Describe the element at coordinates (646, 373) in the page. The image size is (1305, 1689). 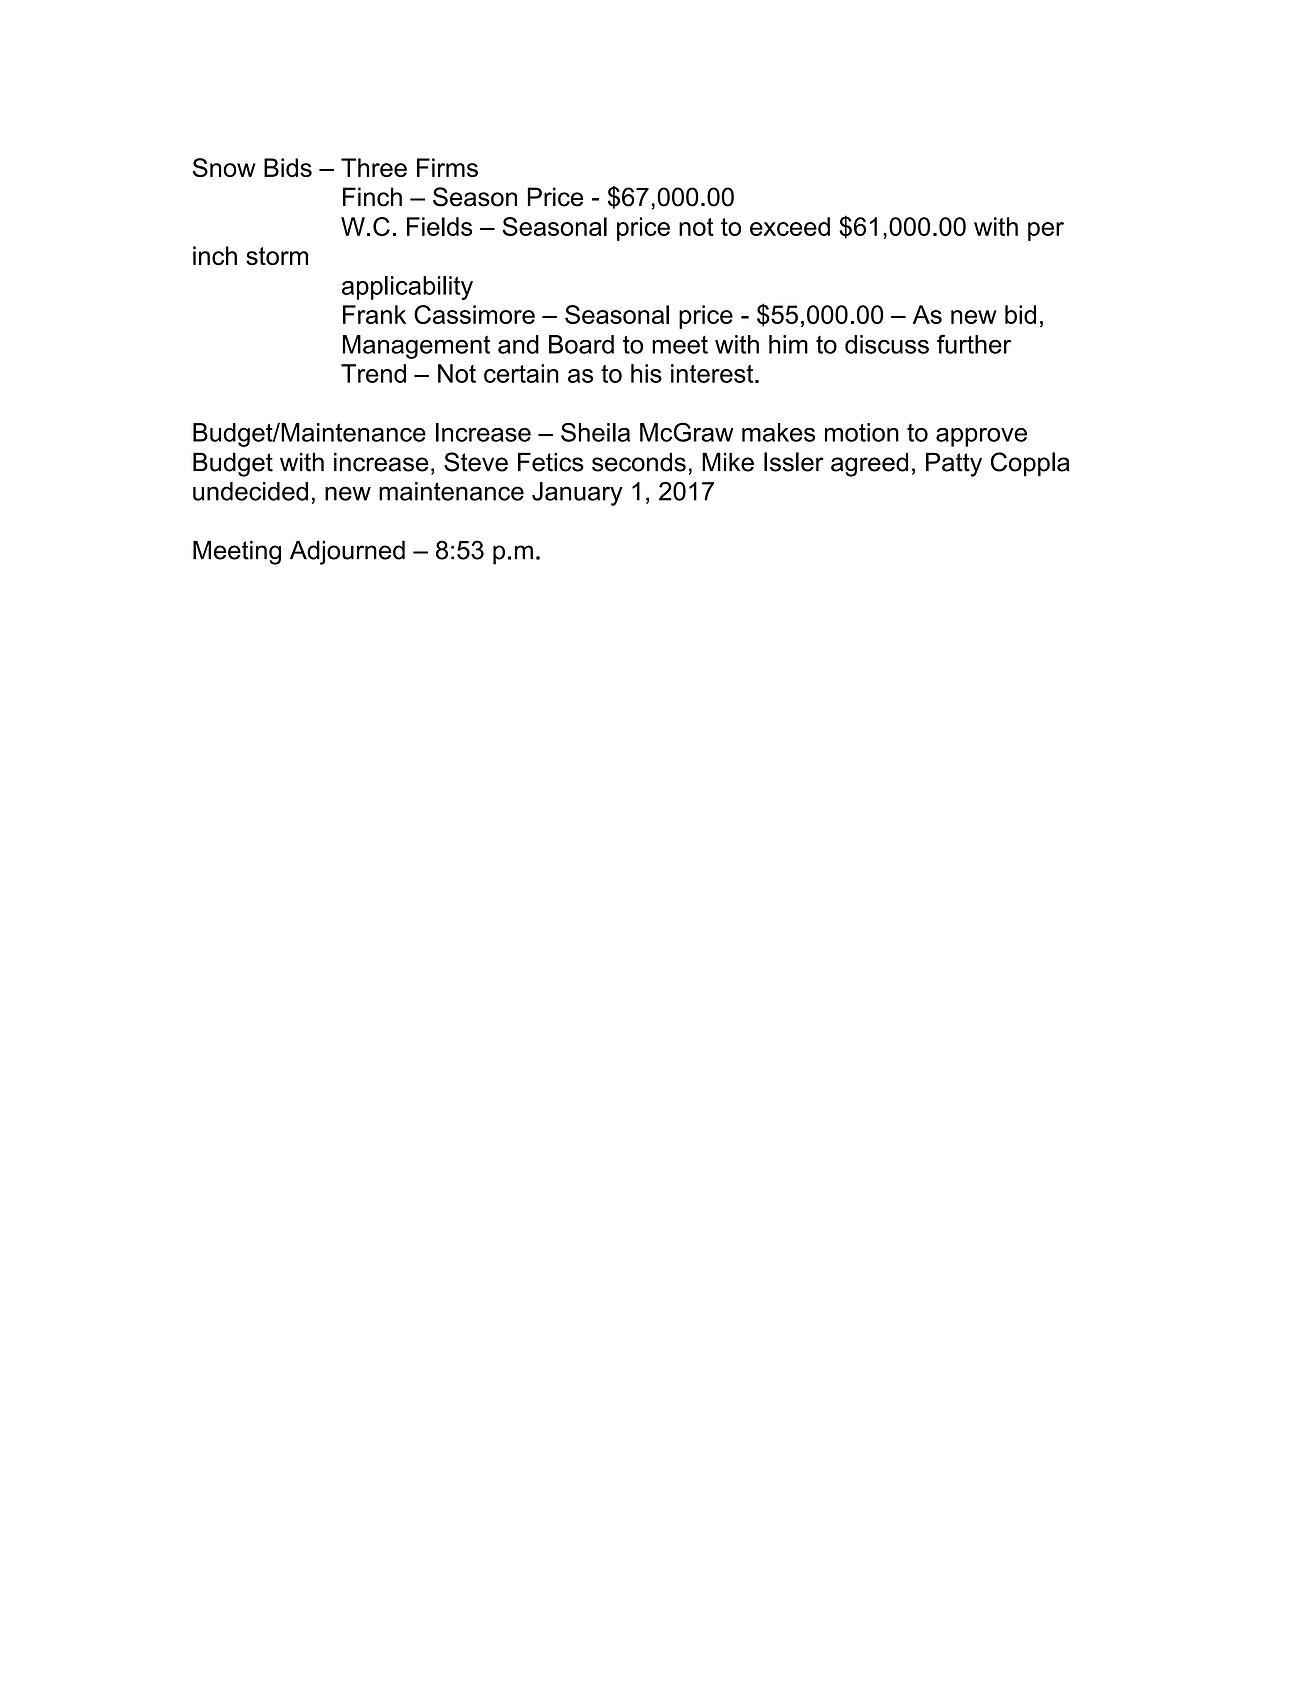
I see `his` at that location.
